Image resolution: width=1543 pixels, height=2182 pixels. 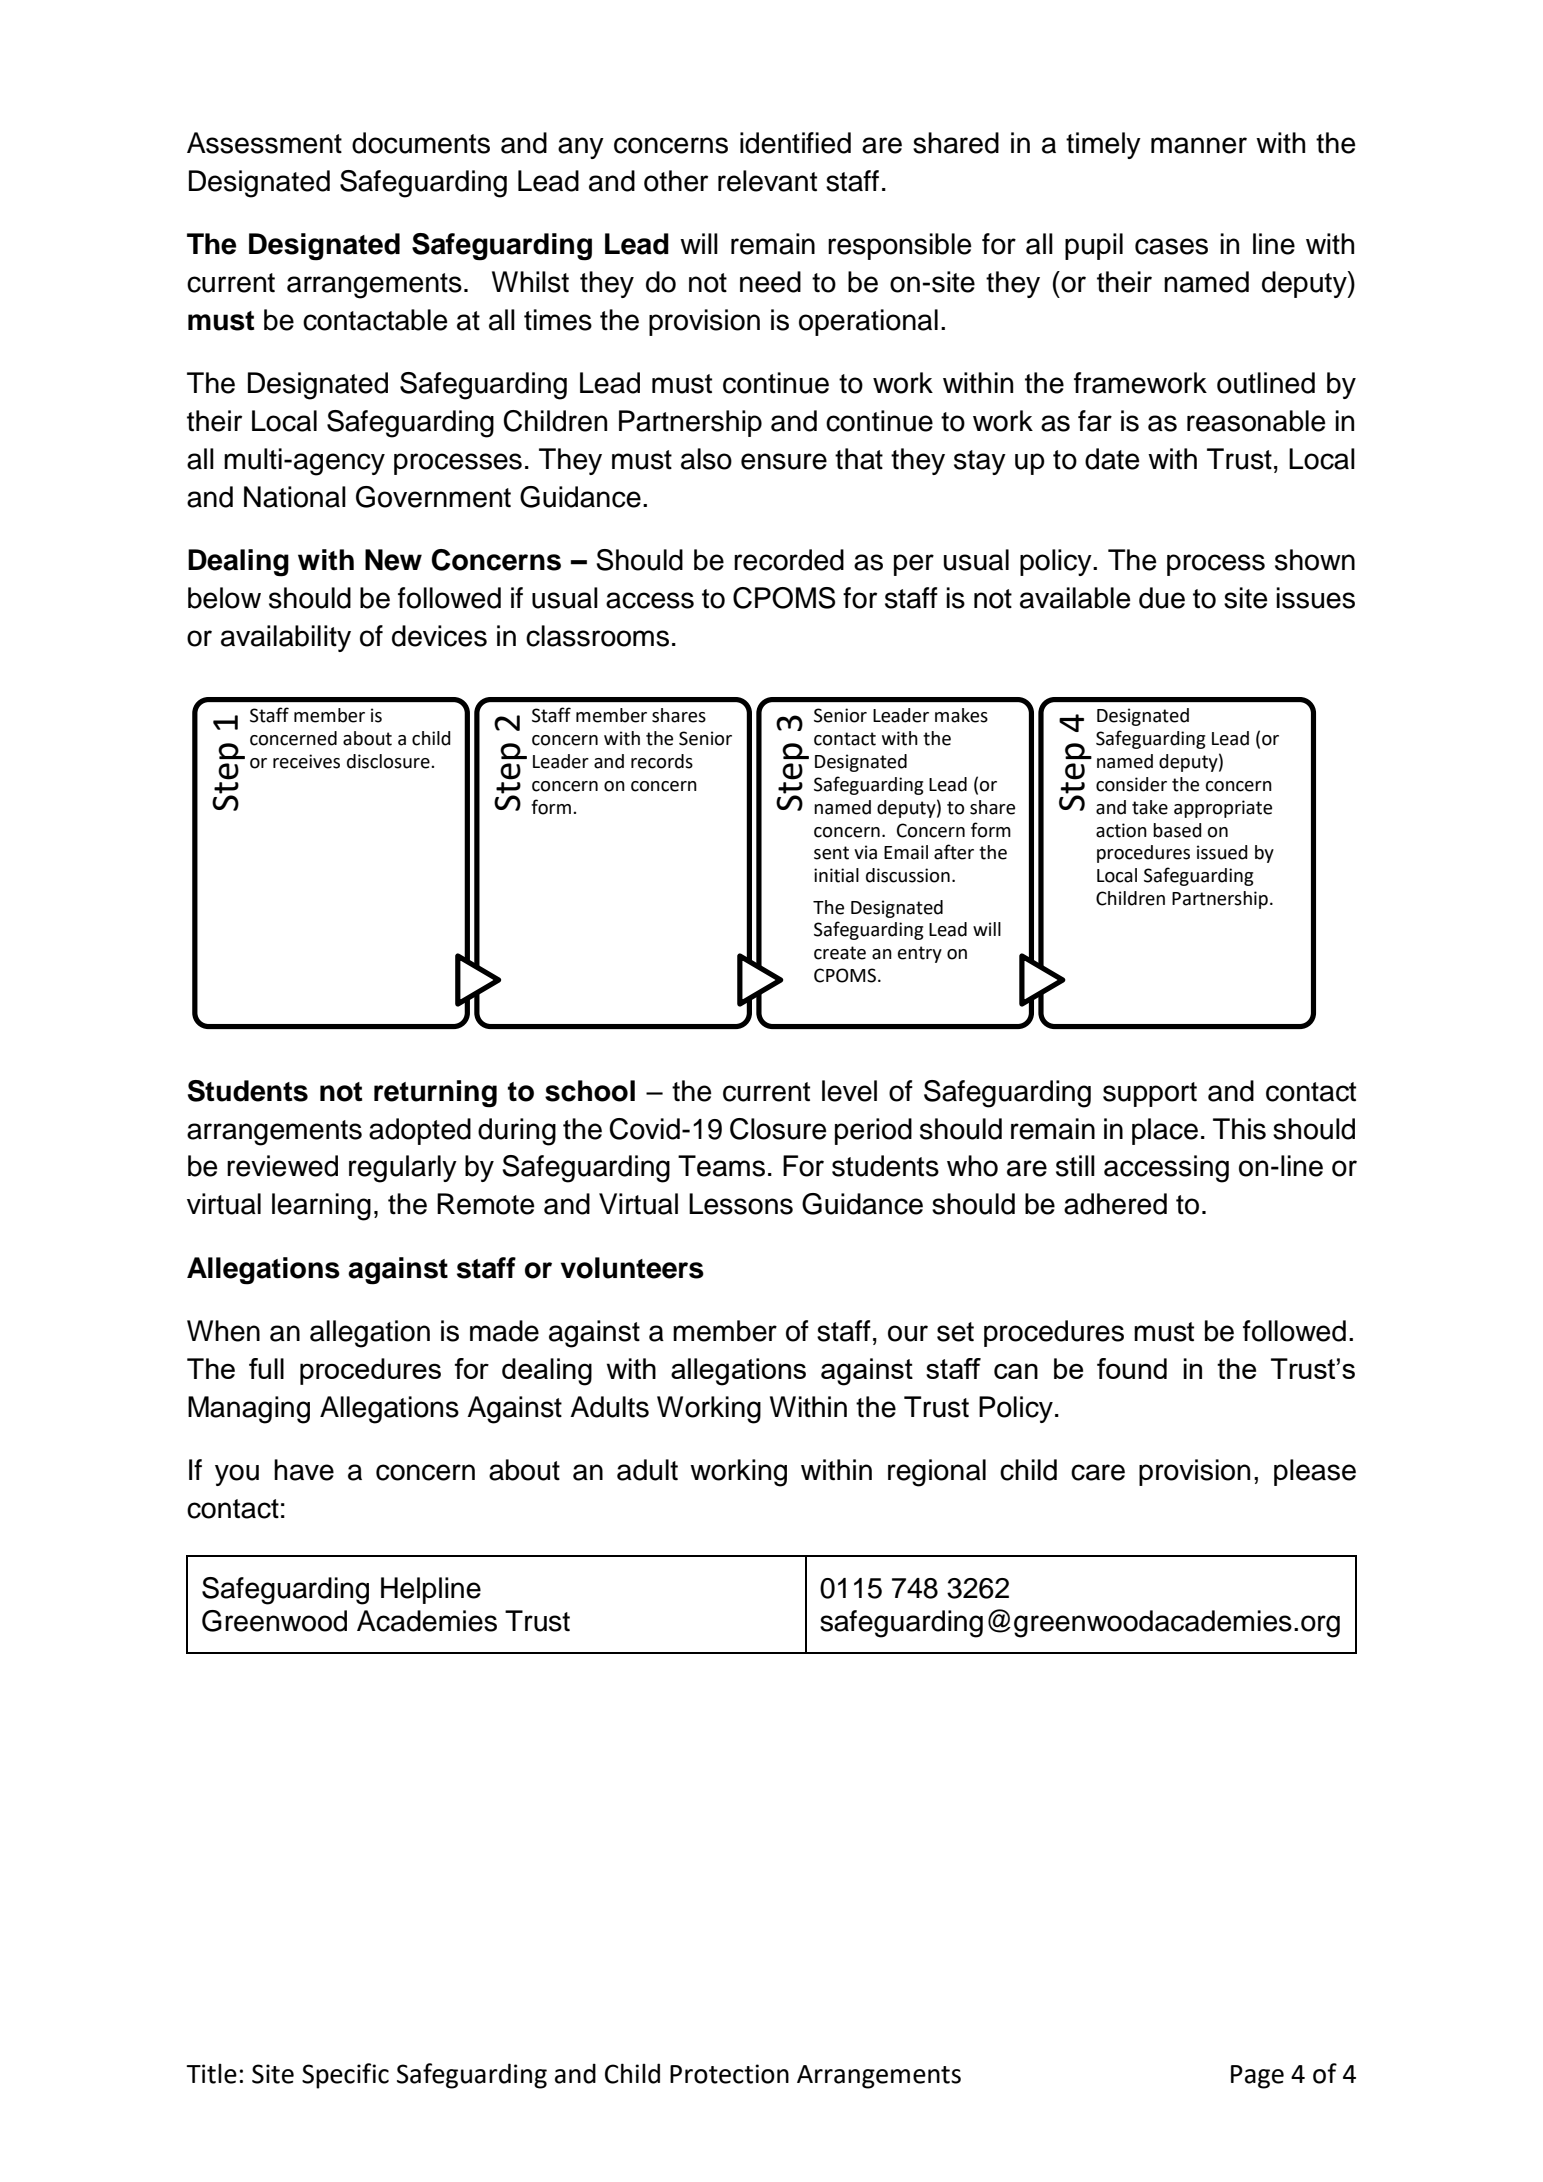 I want to click on receives, so click(x=306, y=761).
